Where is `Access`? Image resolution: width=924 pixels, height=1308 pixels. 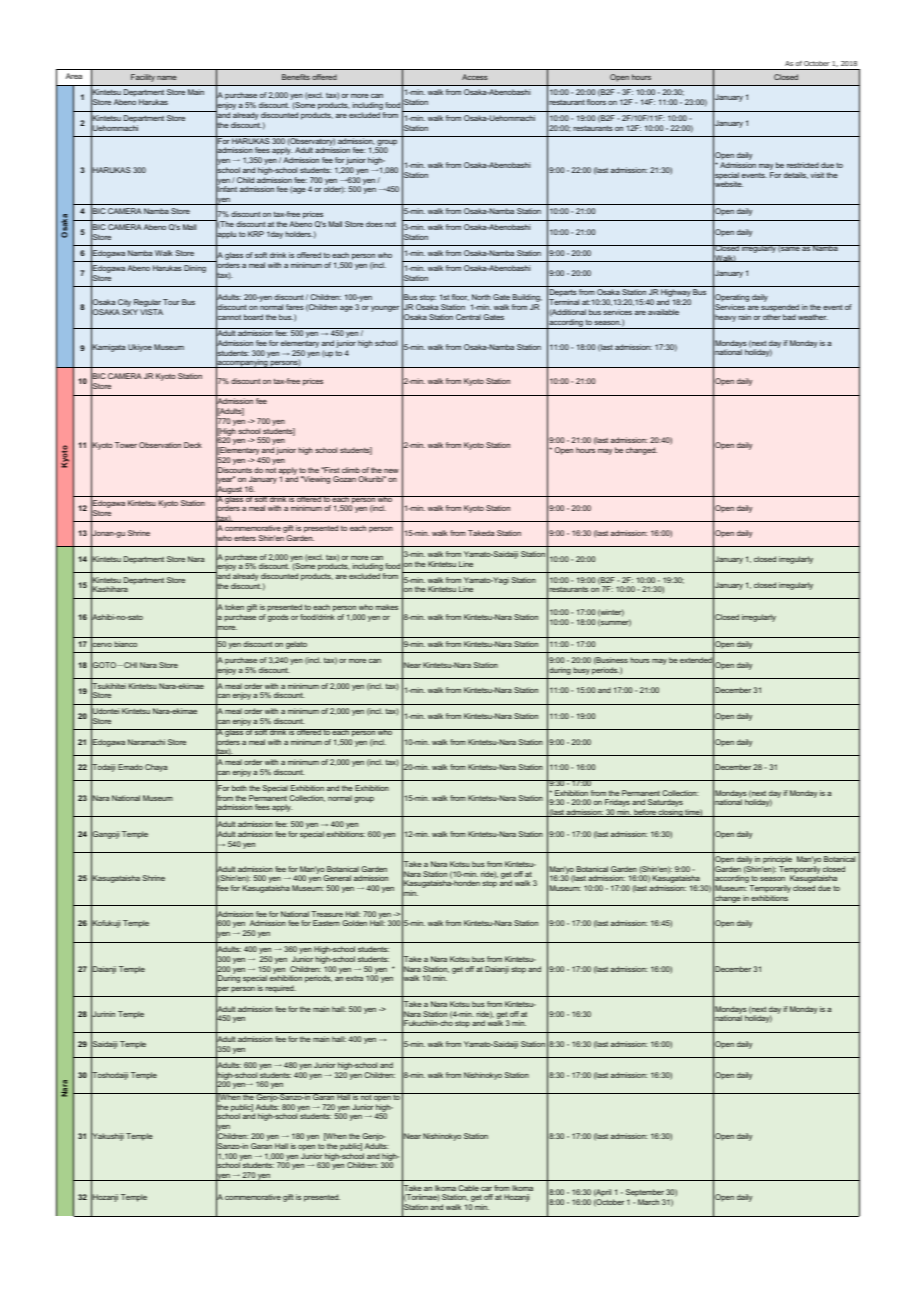
Access is located at coordinates (475, 77).
